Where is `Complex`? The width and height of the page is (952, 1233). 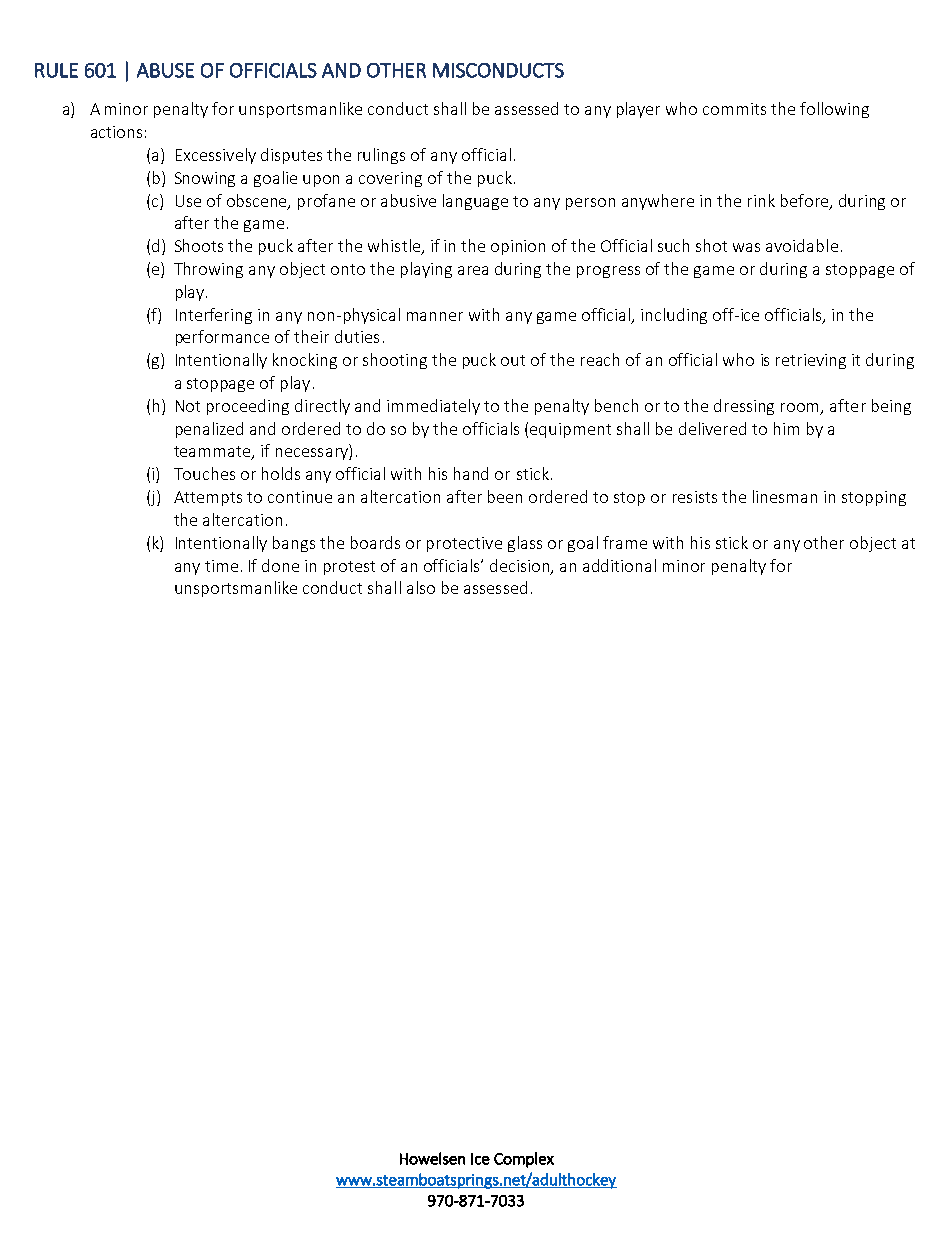 Complex is located at coordinates (524, 1160).
